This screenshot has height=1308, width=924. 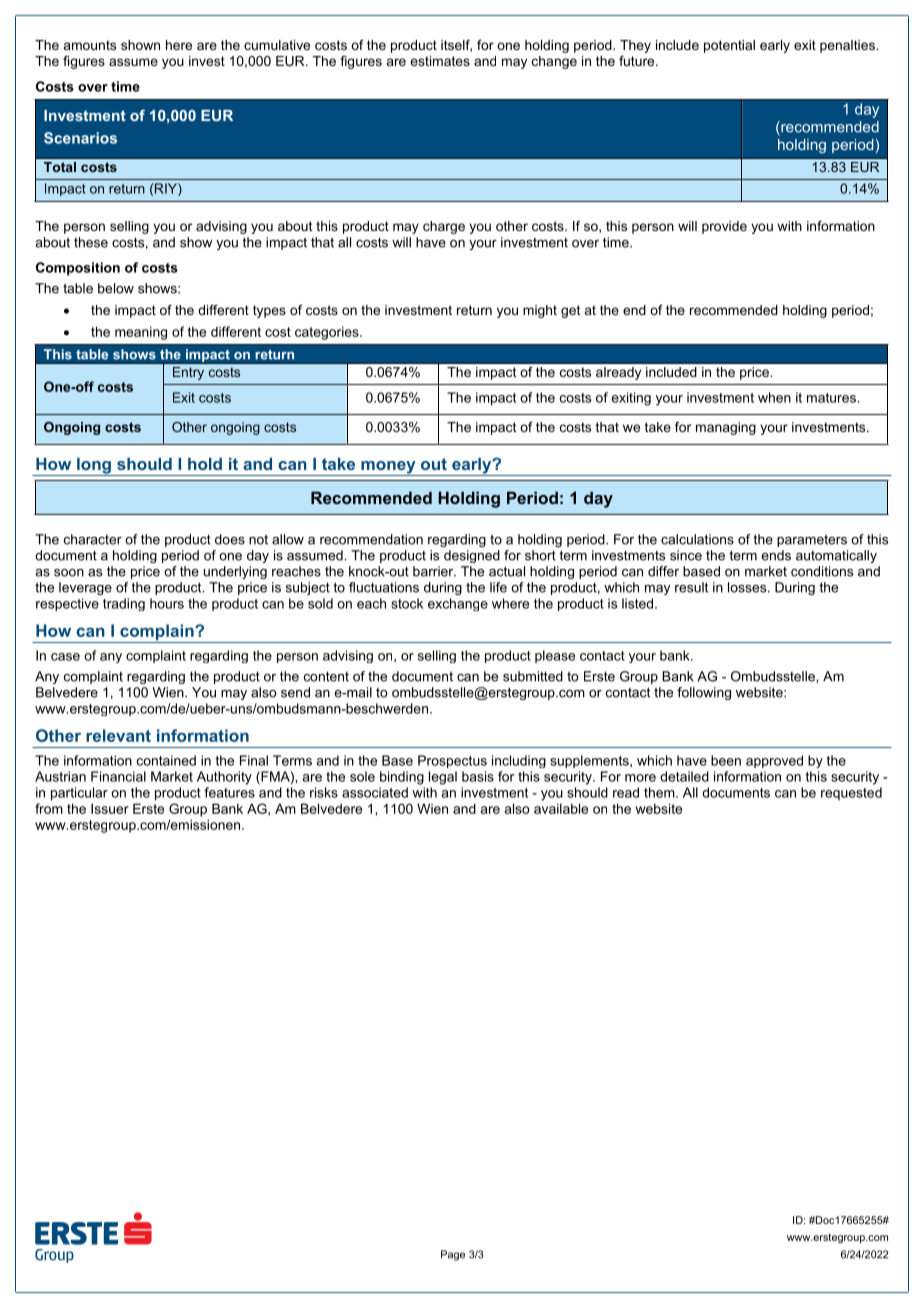 What do you see at coordinates (443, 778) in the screenshot?
I see `legal` at bounding box center [443, 778].
